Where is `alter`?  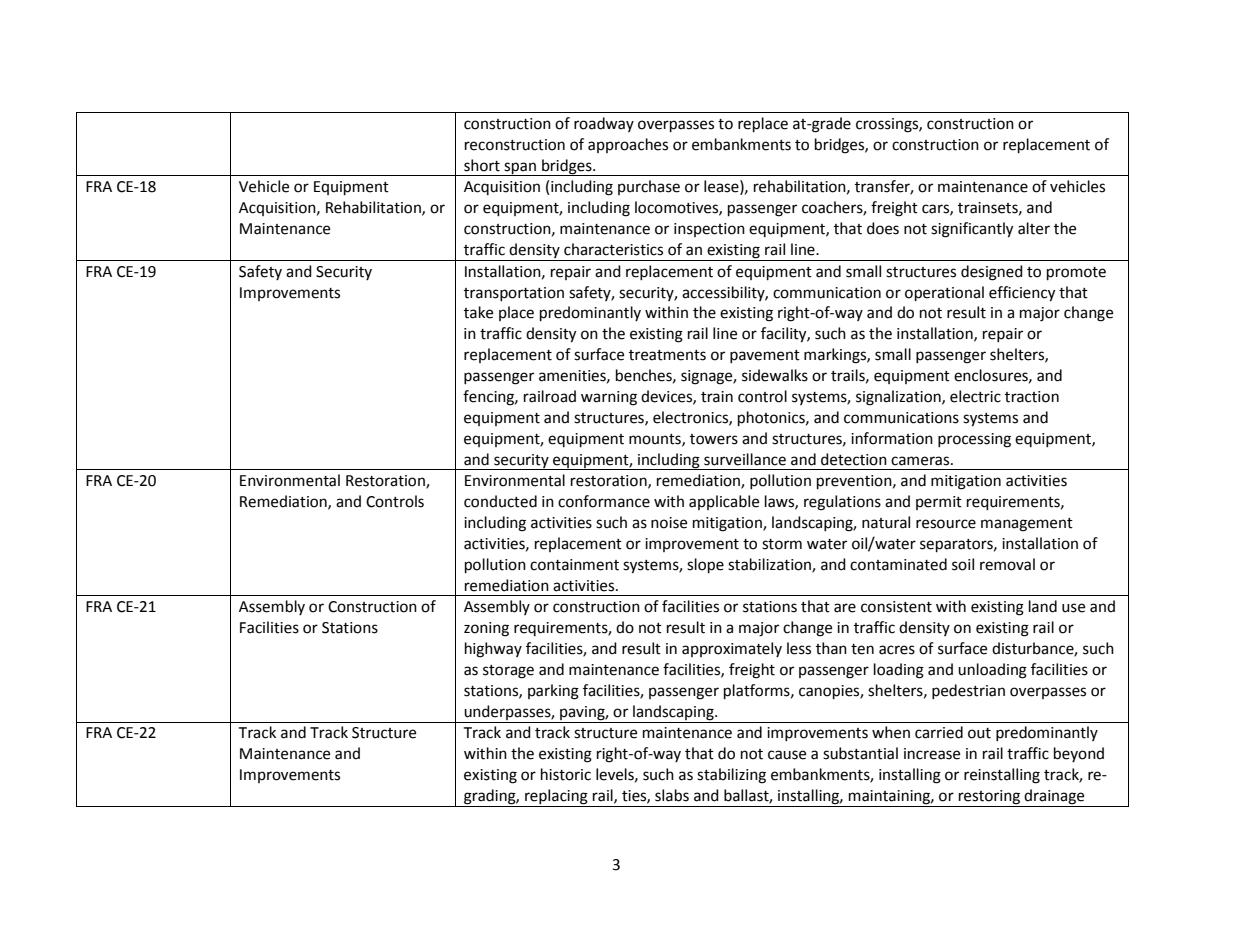 alter is located at coordinates (1034, 228).
